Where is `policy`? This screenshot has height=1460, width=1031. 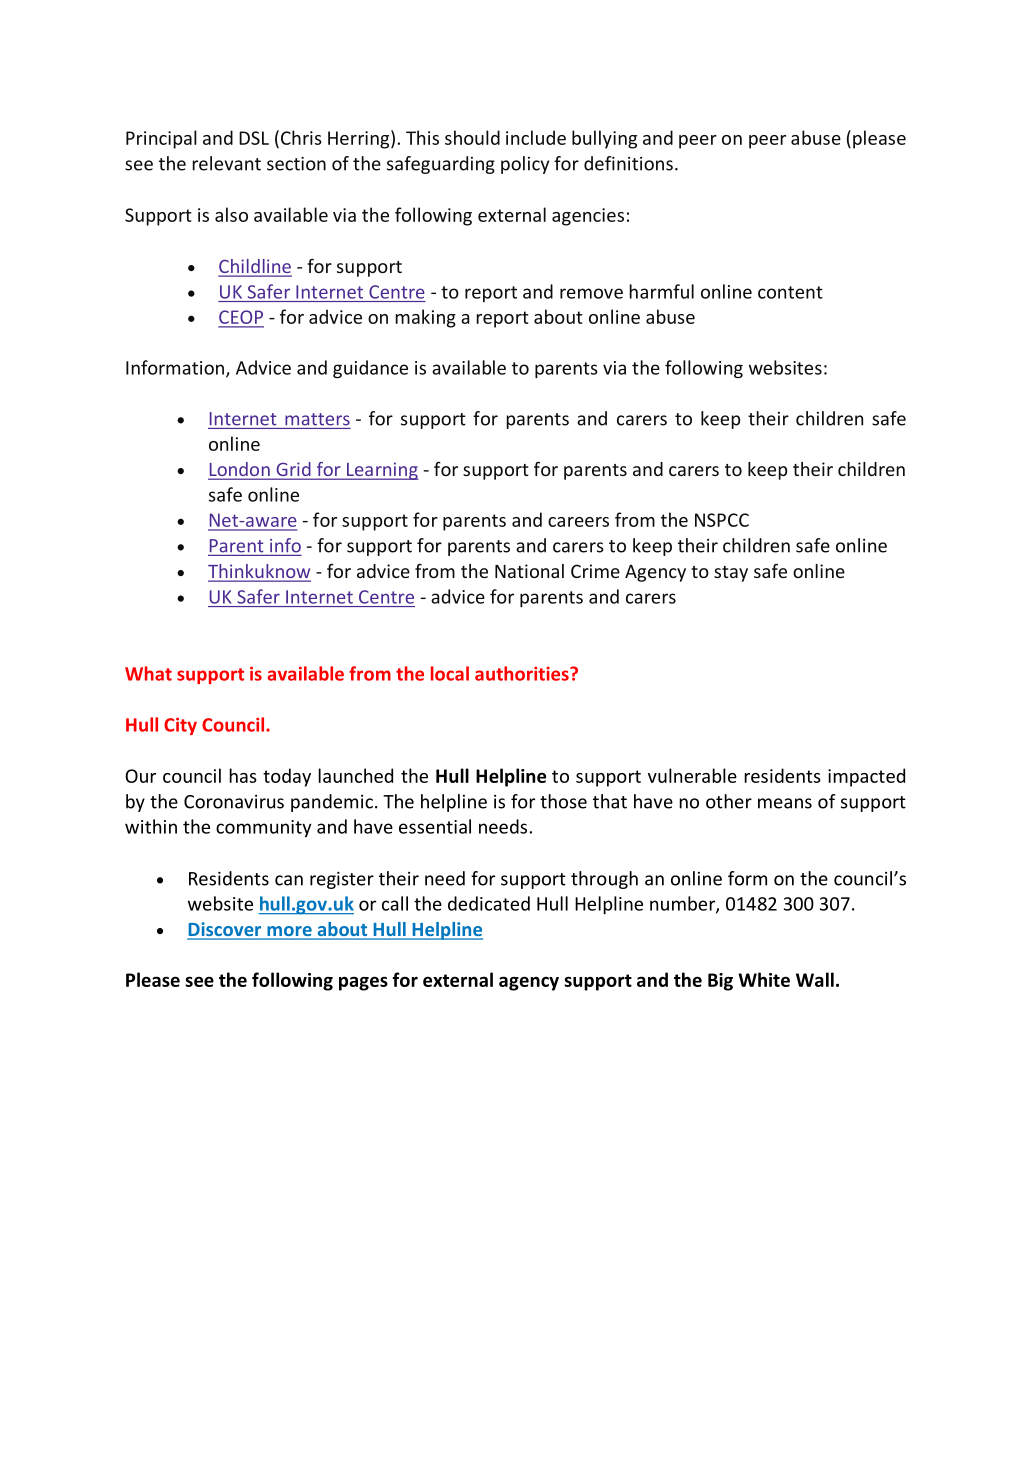
policy is located at coordinates (525, 165).
